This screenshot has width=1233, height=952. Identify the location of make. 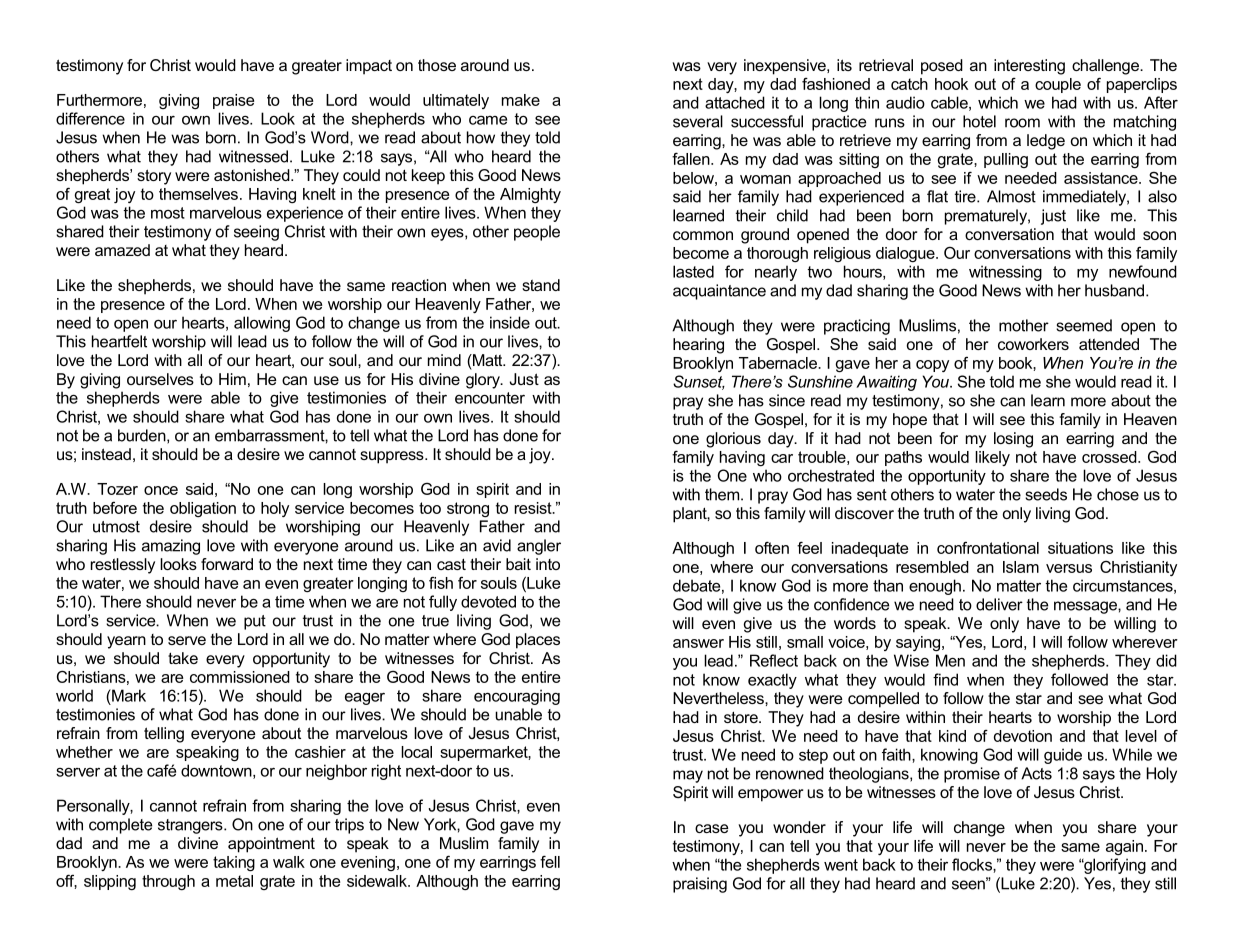
(521, 100).
